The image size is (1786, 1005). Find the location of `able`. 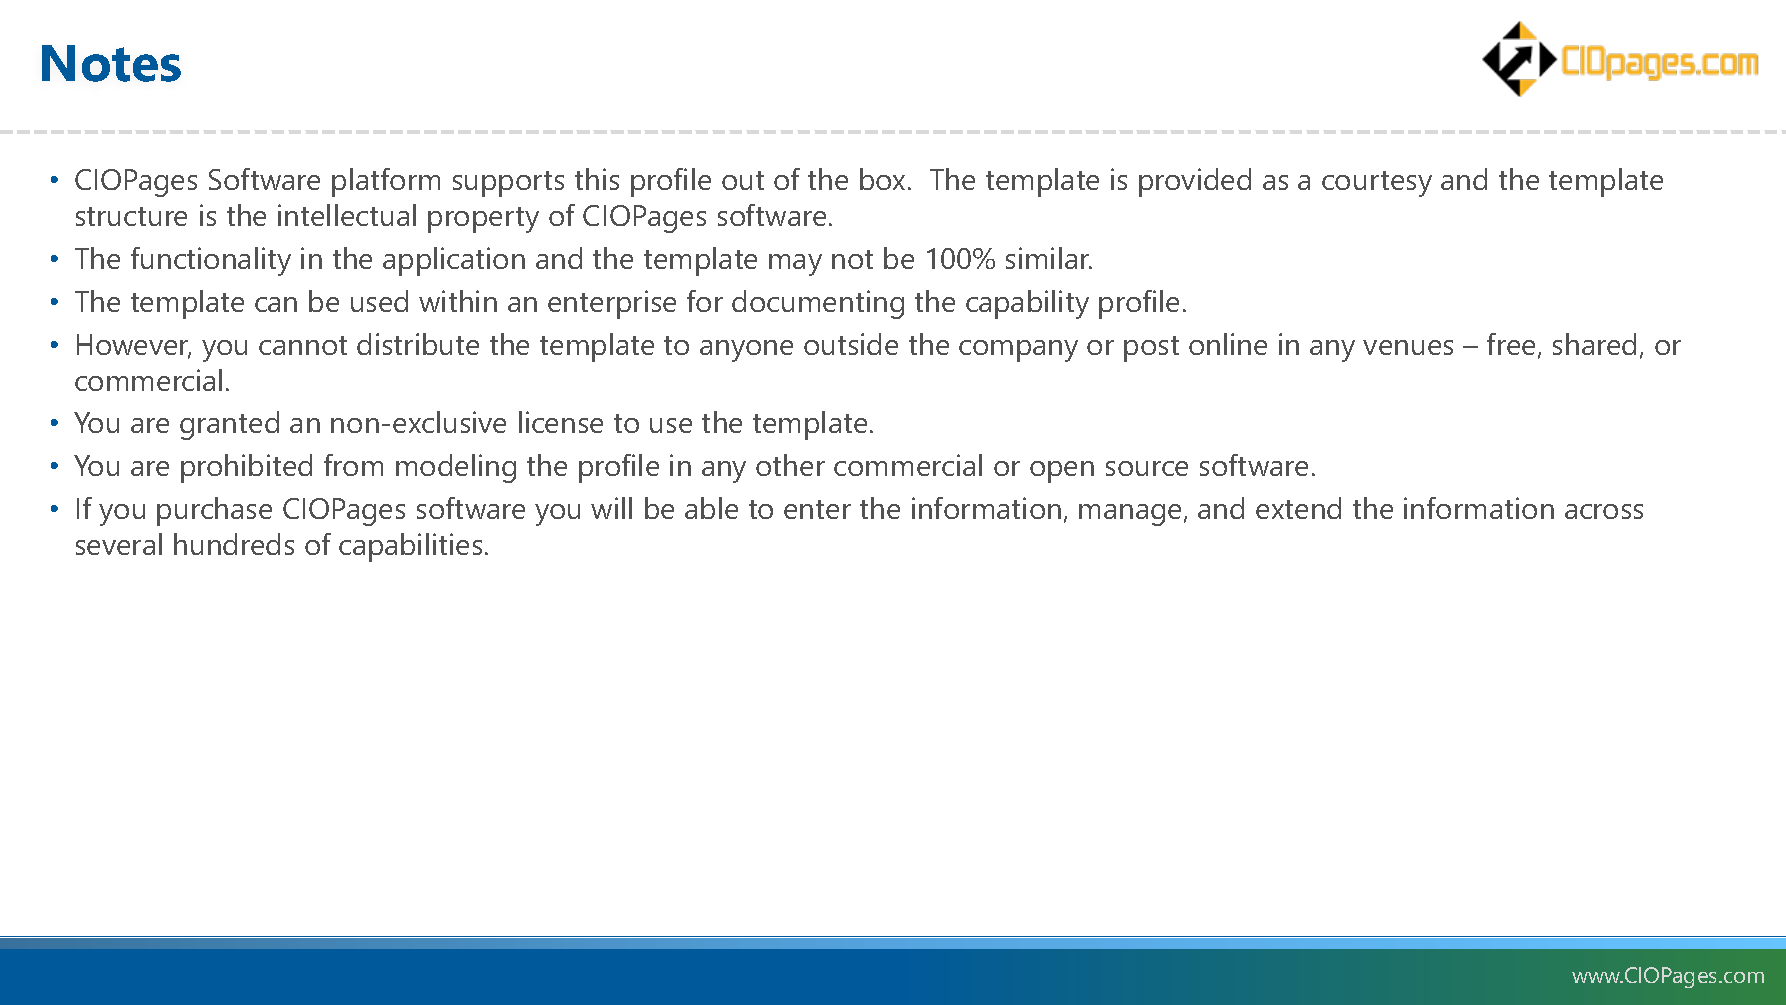

able is located at coordinates (711, 508).
